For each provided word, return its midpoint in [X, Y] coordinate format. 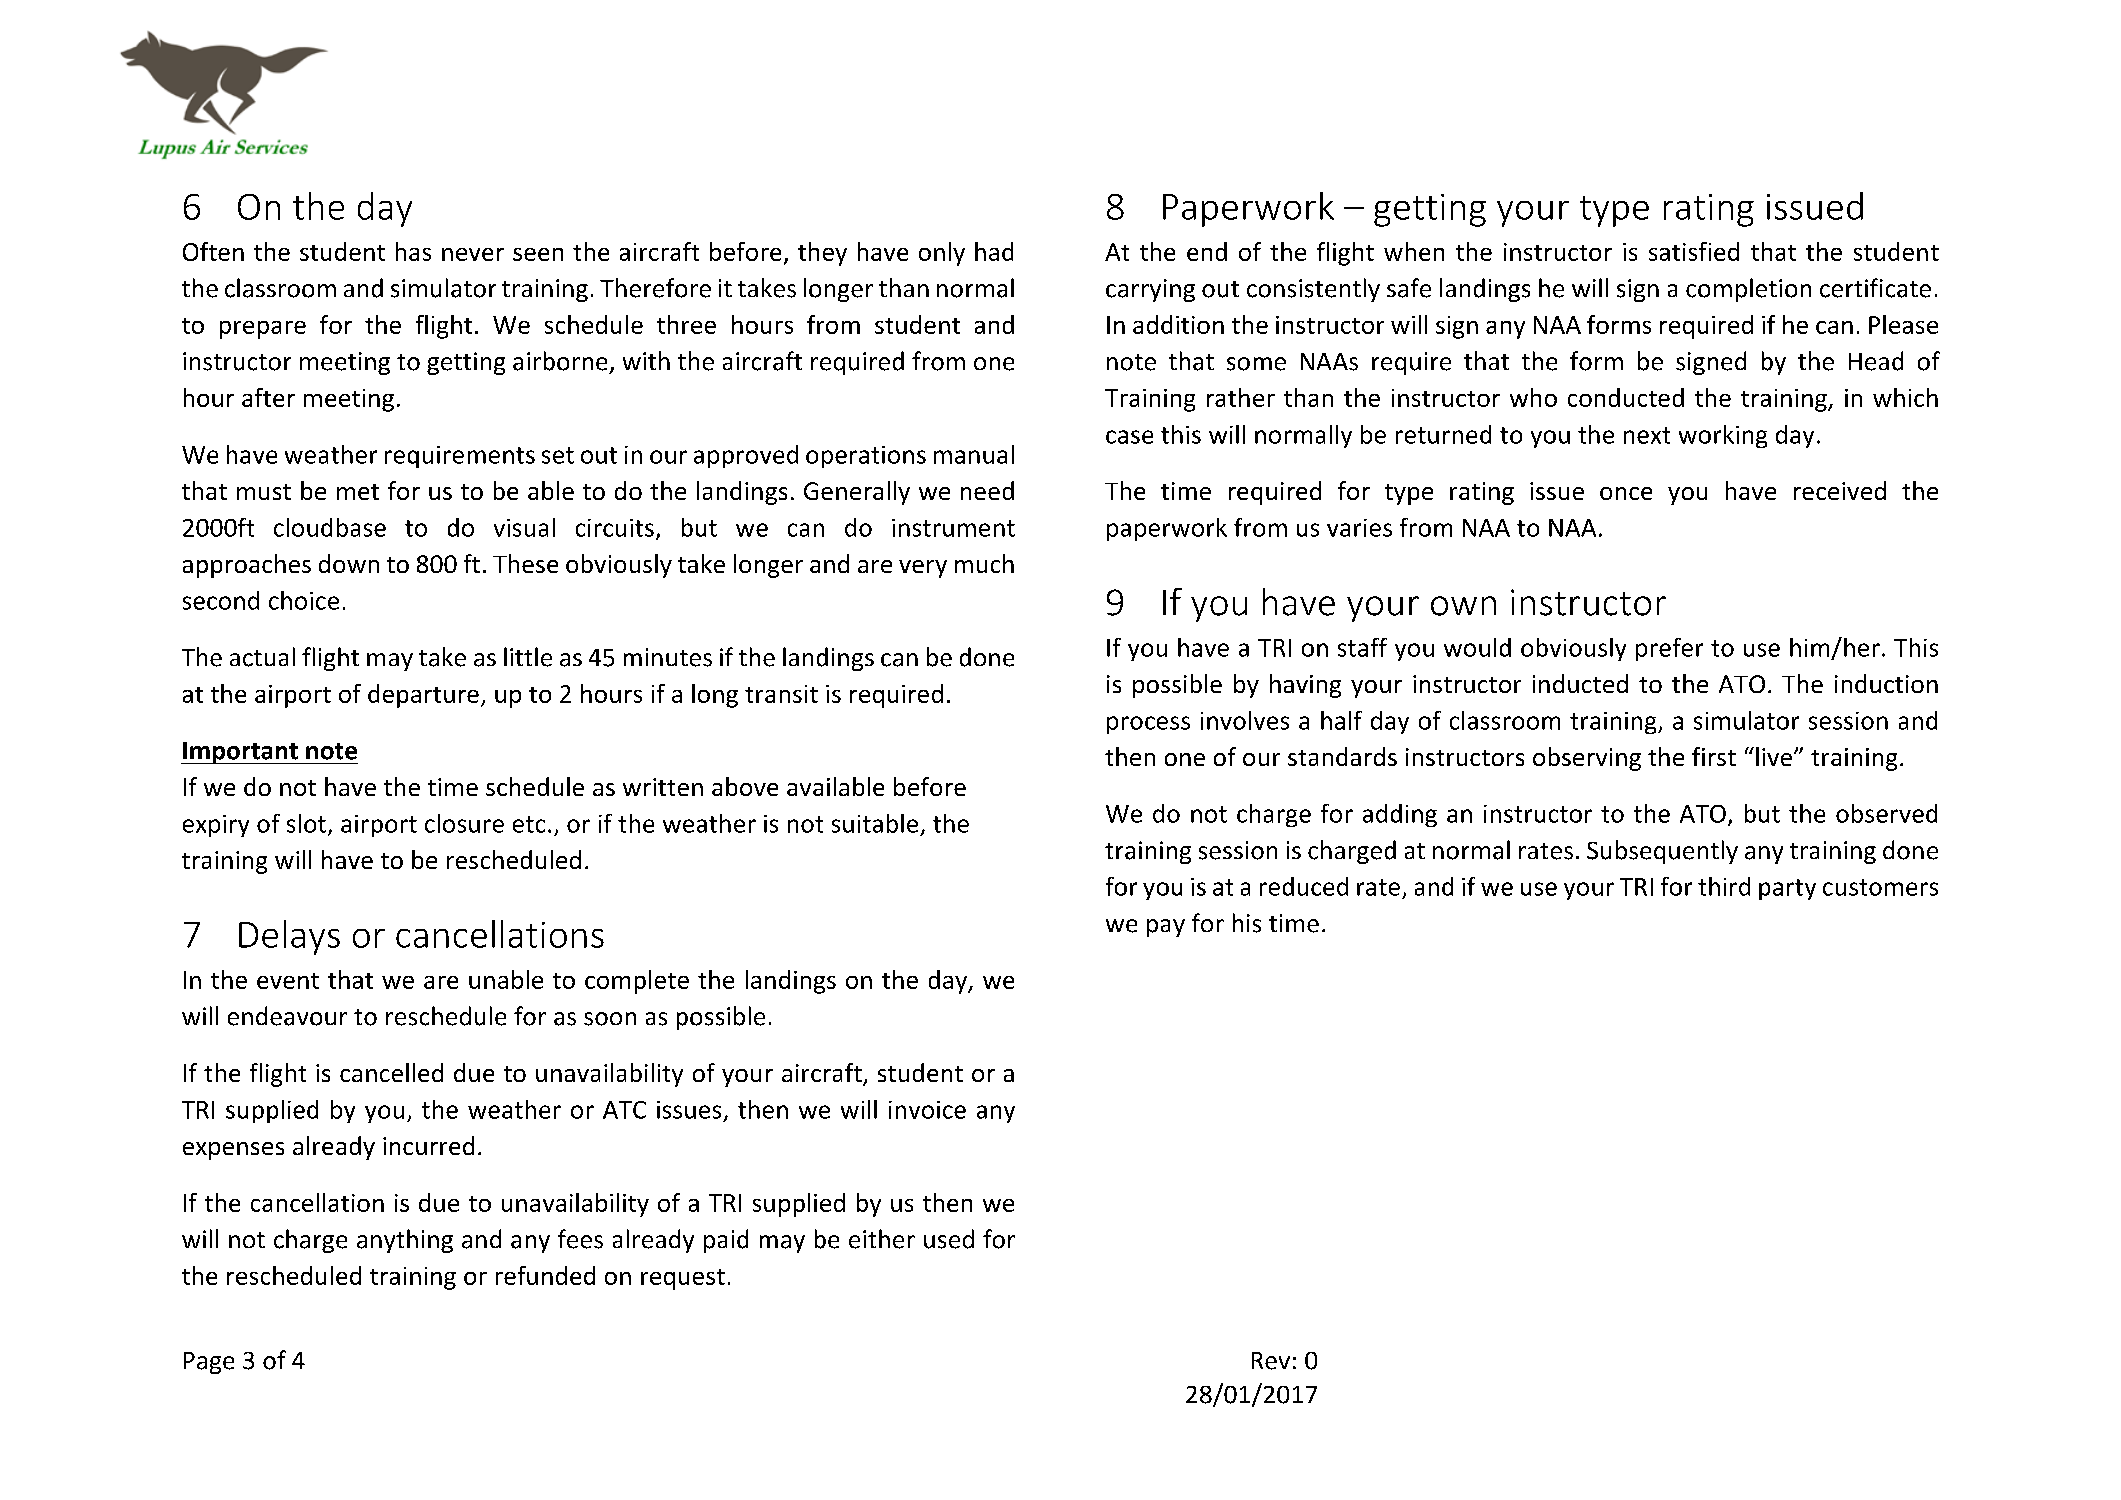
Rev [1271, 1361]
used [949, 1239]
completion [1748, 290]
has [413, 251]
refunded [545, 1275]
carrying [1150, 290]
